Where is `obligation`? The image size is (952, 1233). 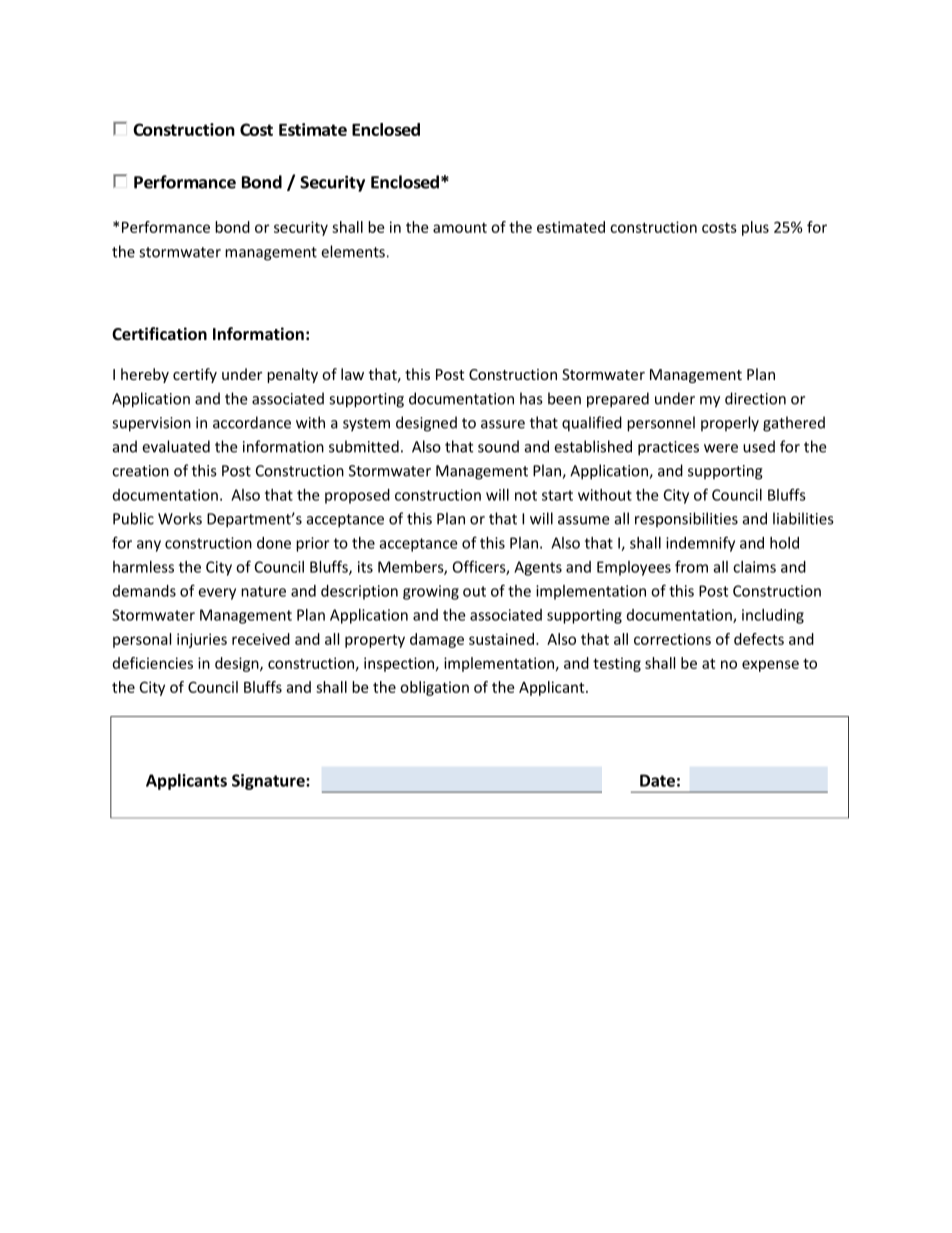
obligation is located at coordinates (434, 688).
